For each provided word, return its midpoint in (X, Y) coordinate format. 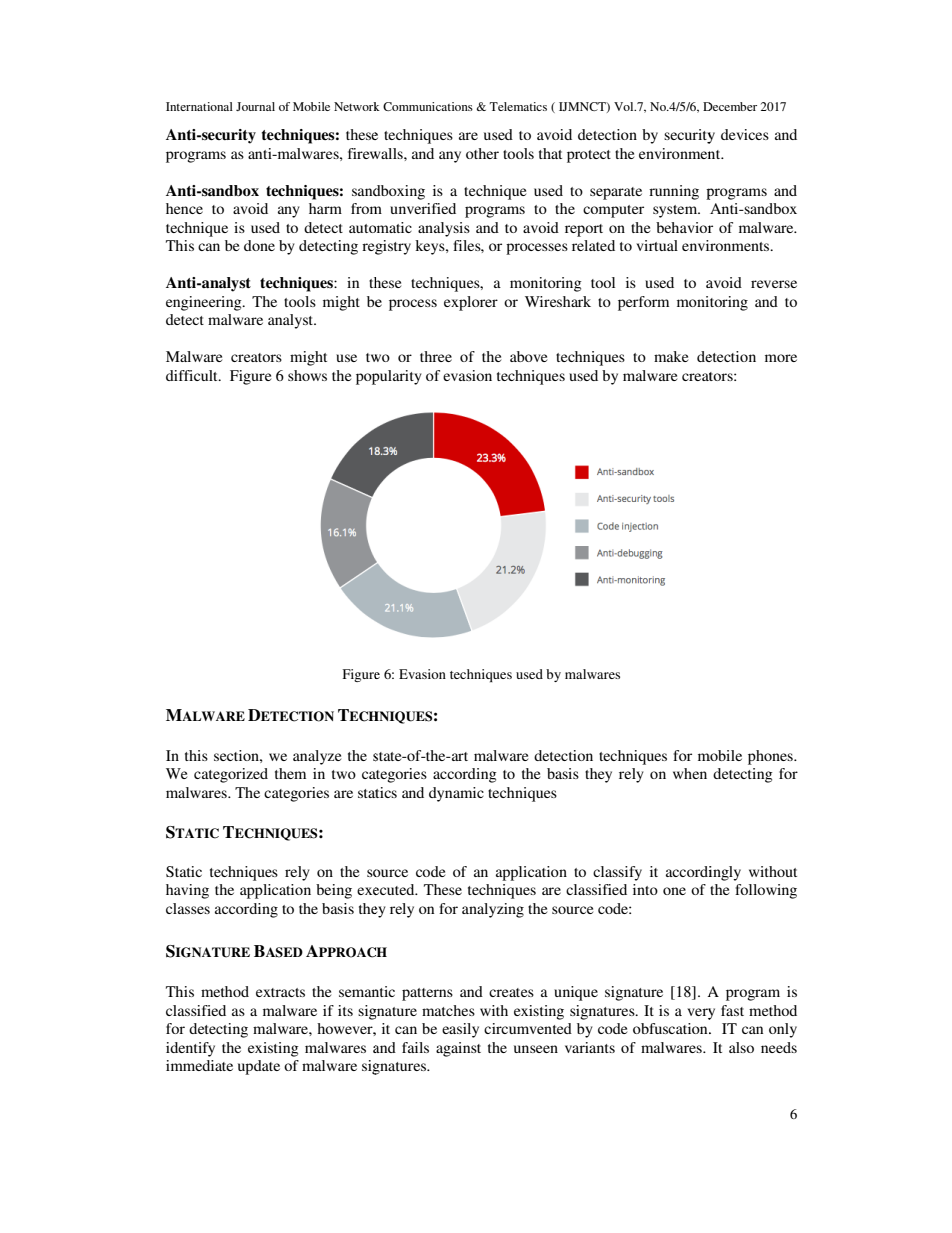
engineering (205, 303)
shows (307, 375)
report (584, 230)
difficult (193, 375)
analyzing (493, 910)
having (187, 891)
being (334, 891)
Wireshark (558, 301)
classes (188, 908)
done (259, 245)
